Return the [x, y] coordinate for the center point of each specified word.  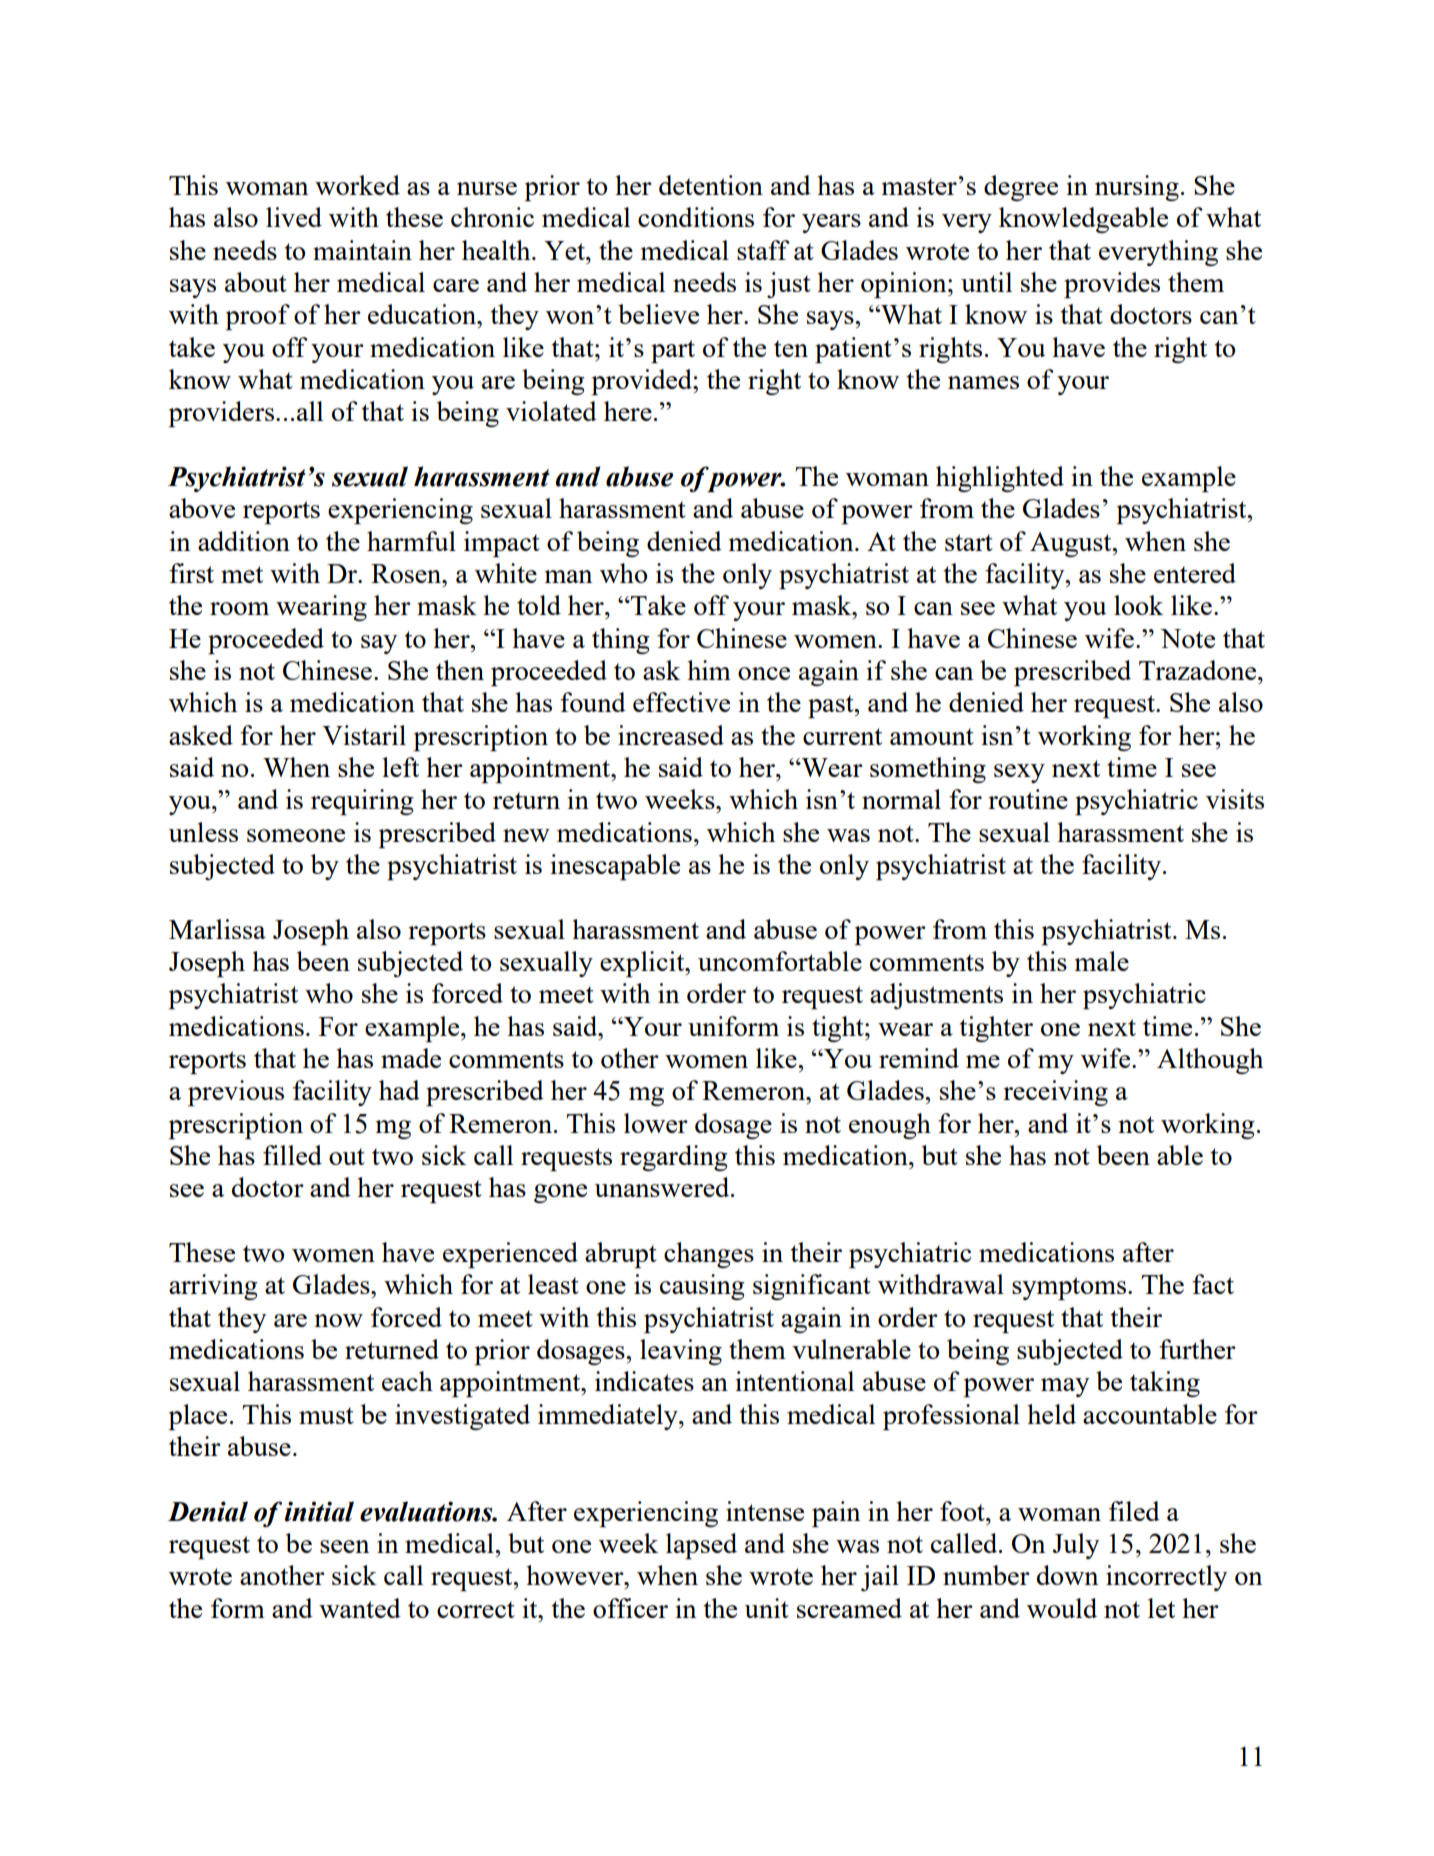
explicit [643, 964]
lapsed [701, 1546]
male [1102, 961]
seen [344, 1546]
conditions [696, 217]
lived [294, 217]
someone [296, 835]
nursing [1137, 188]
